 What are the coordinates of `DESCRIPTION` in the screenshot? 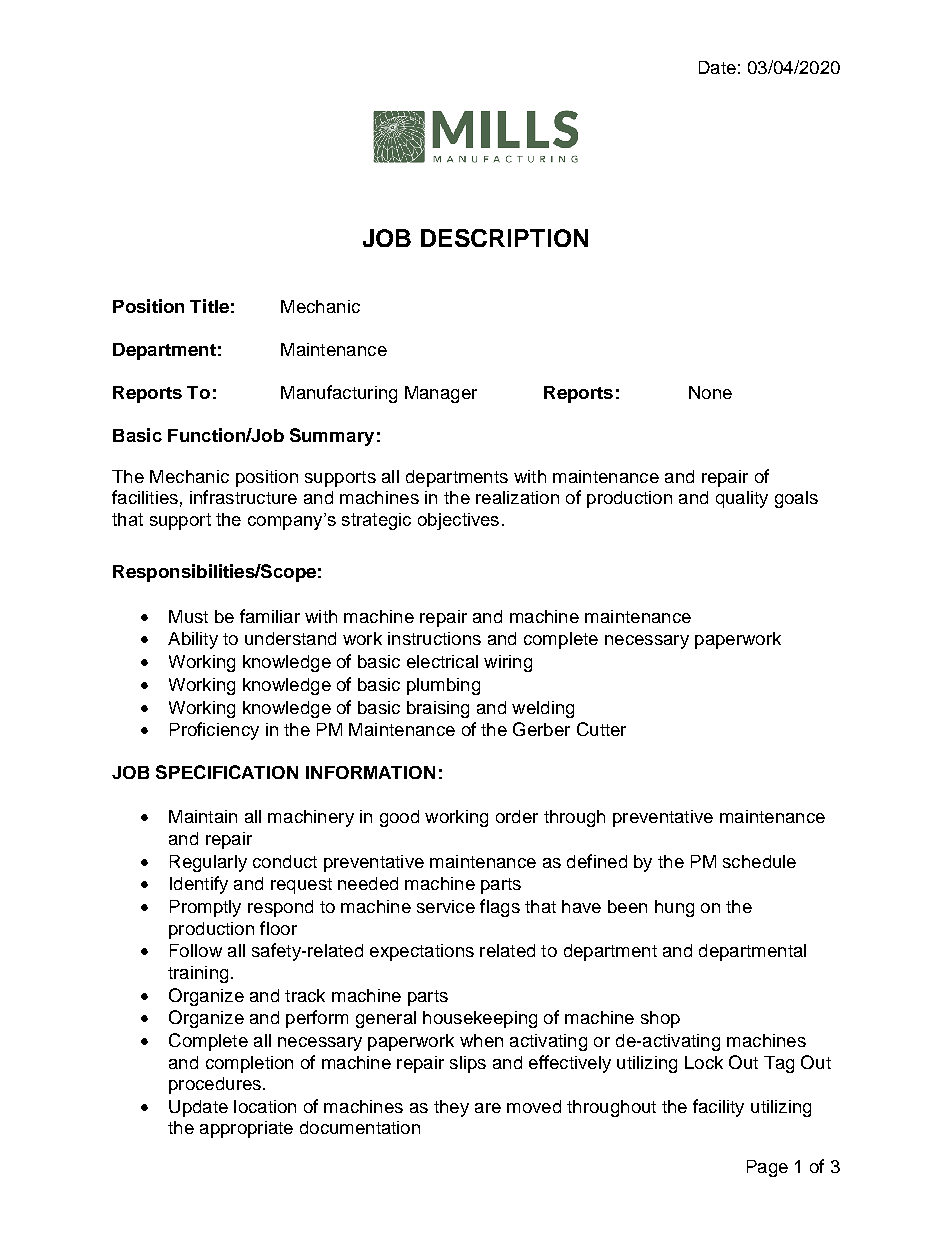 It's located at (504, 238).
